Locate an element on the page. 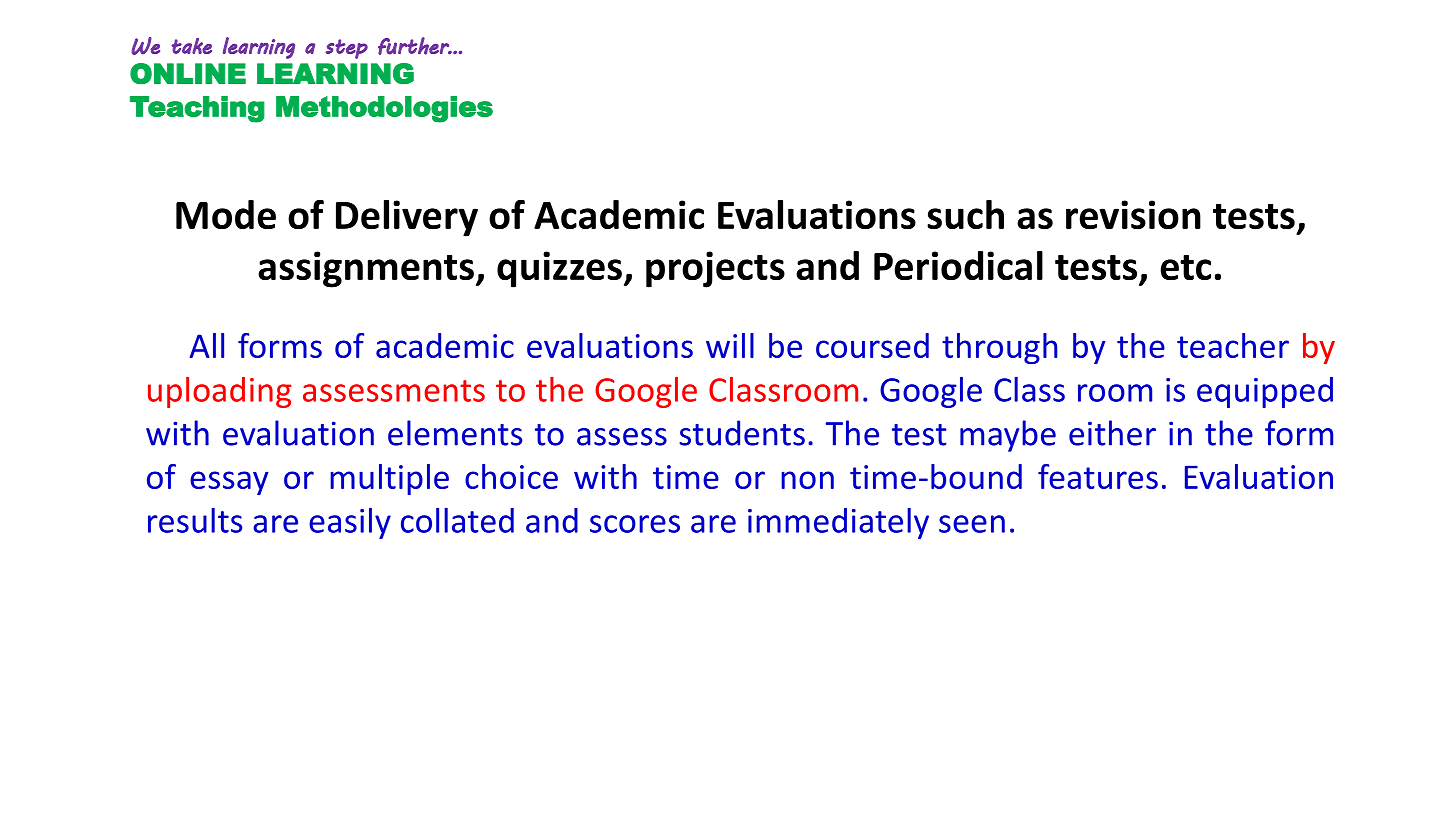 Image resolution: width=1456 pixels, height=819 pixels. assignments is located at coordinates (366, 269).
